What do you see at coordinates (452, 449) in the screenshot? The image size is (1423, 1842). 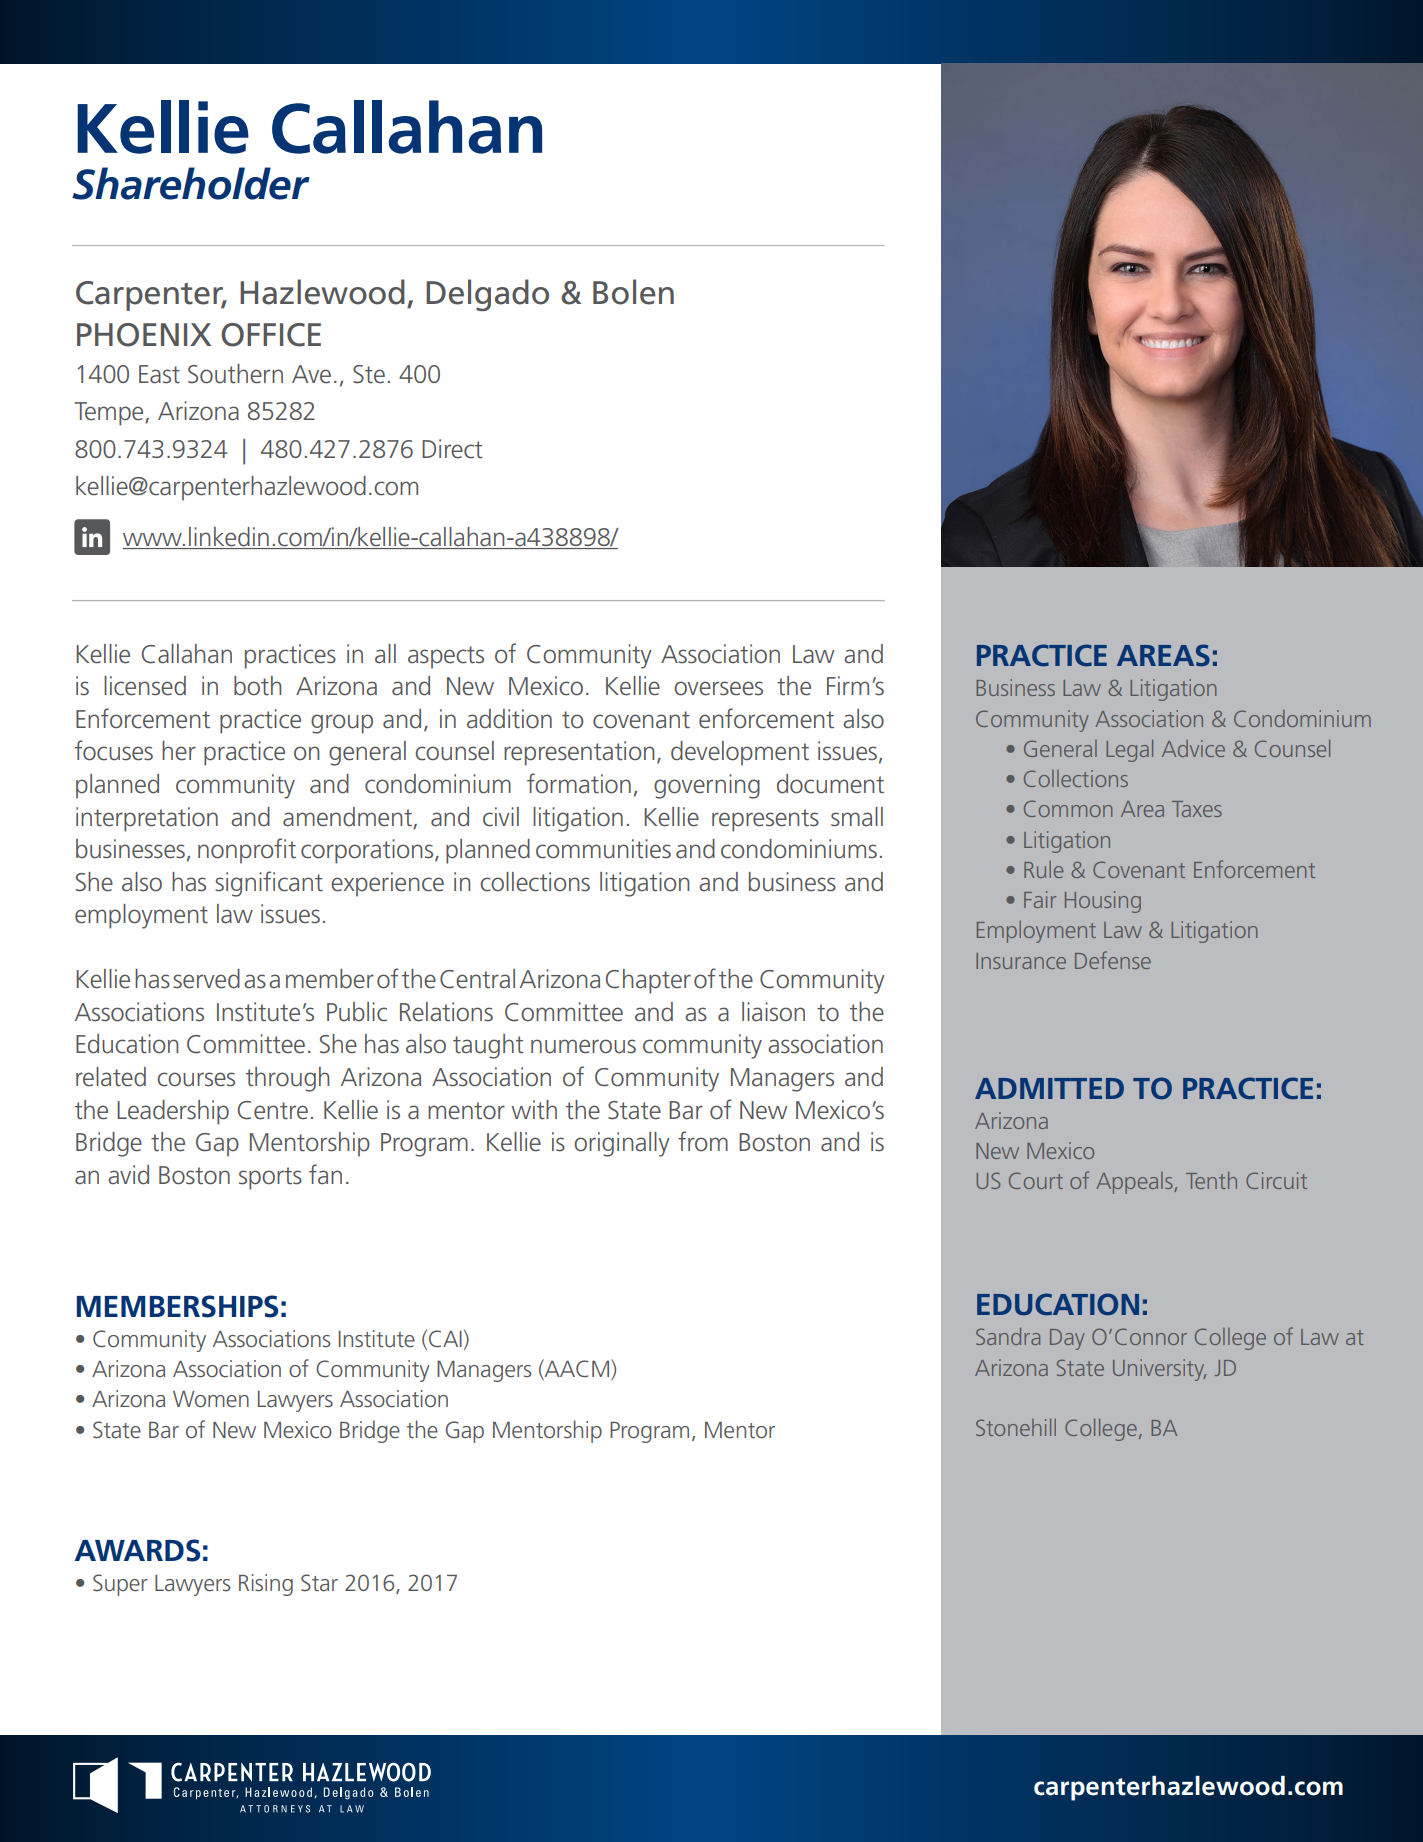 I see `Direct` at bounding box center [452, 449].
